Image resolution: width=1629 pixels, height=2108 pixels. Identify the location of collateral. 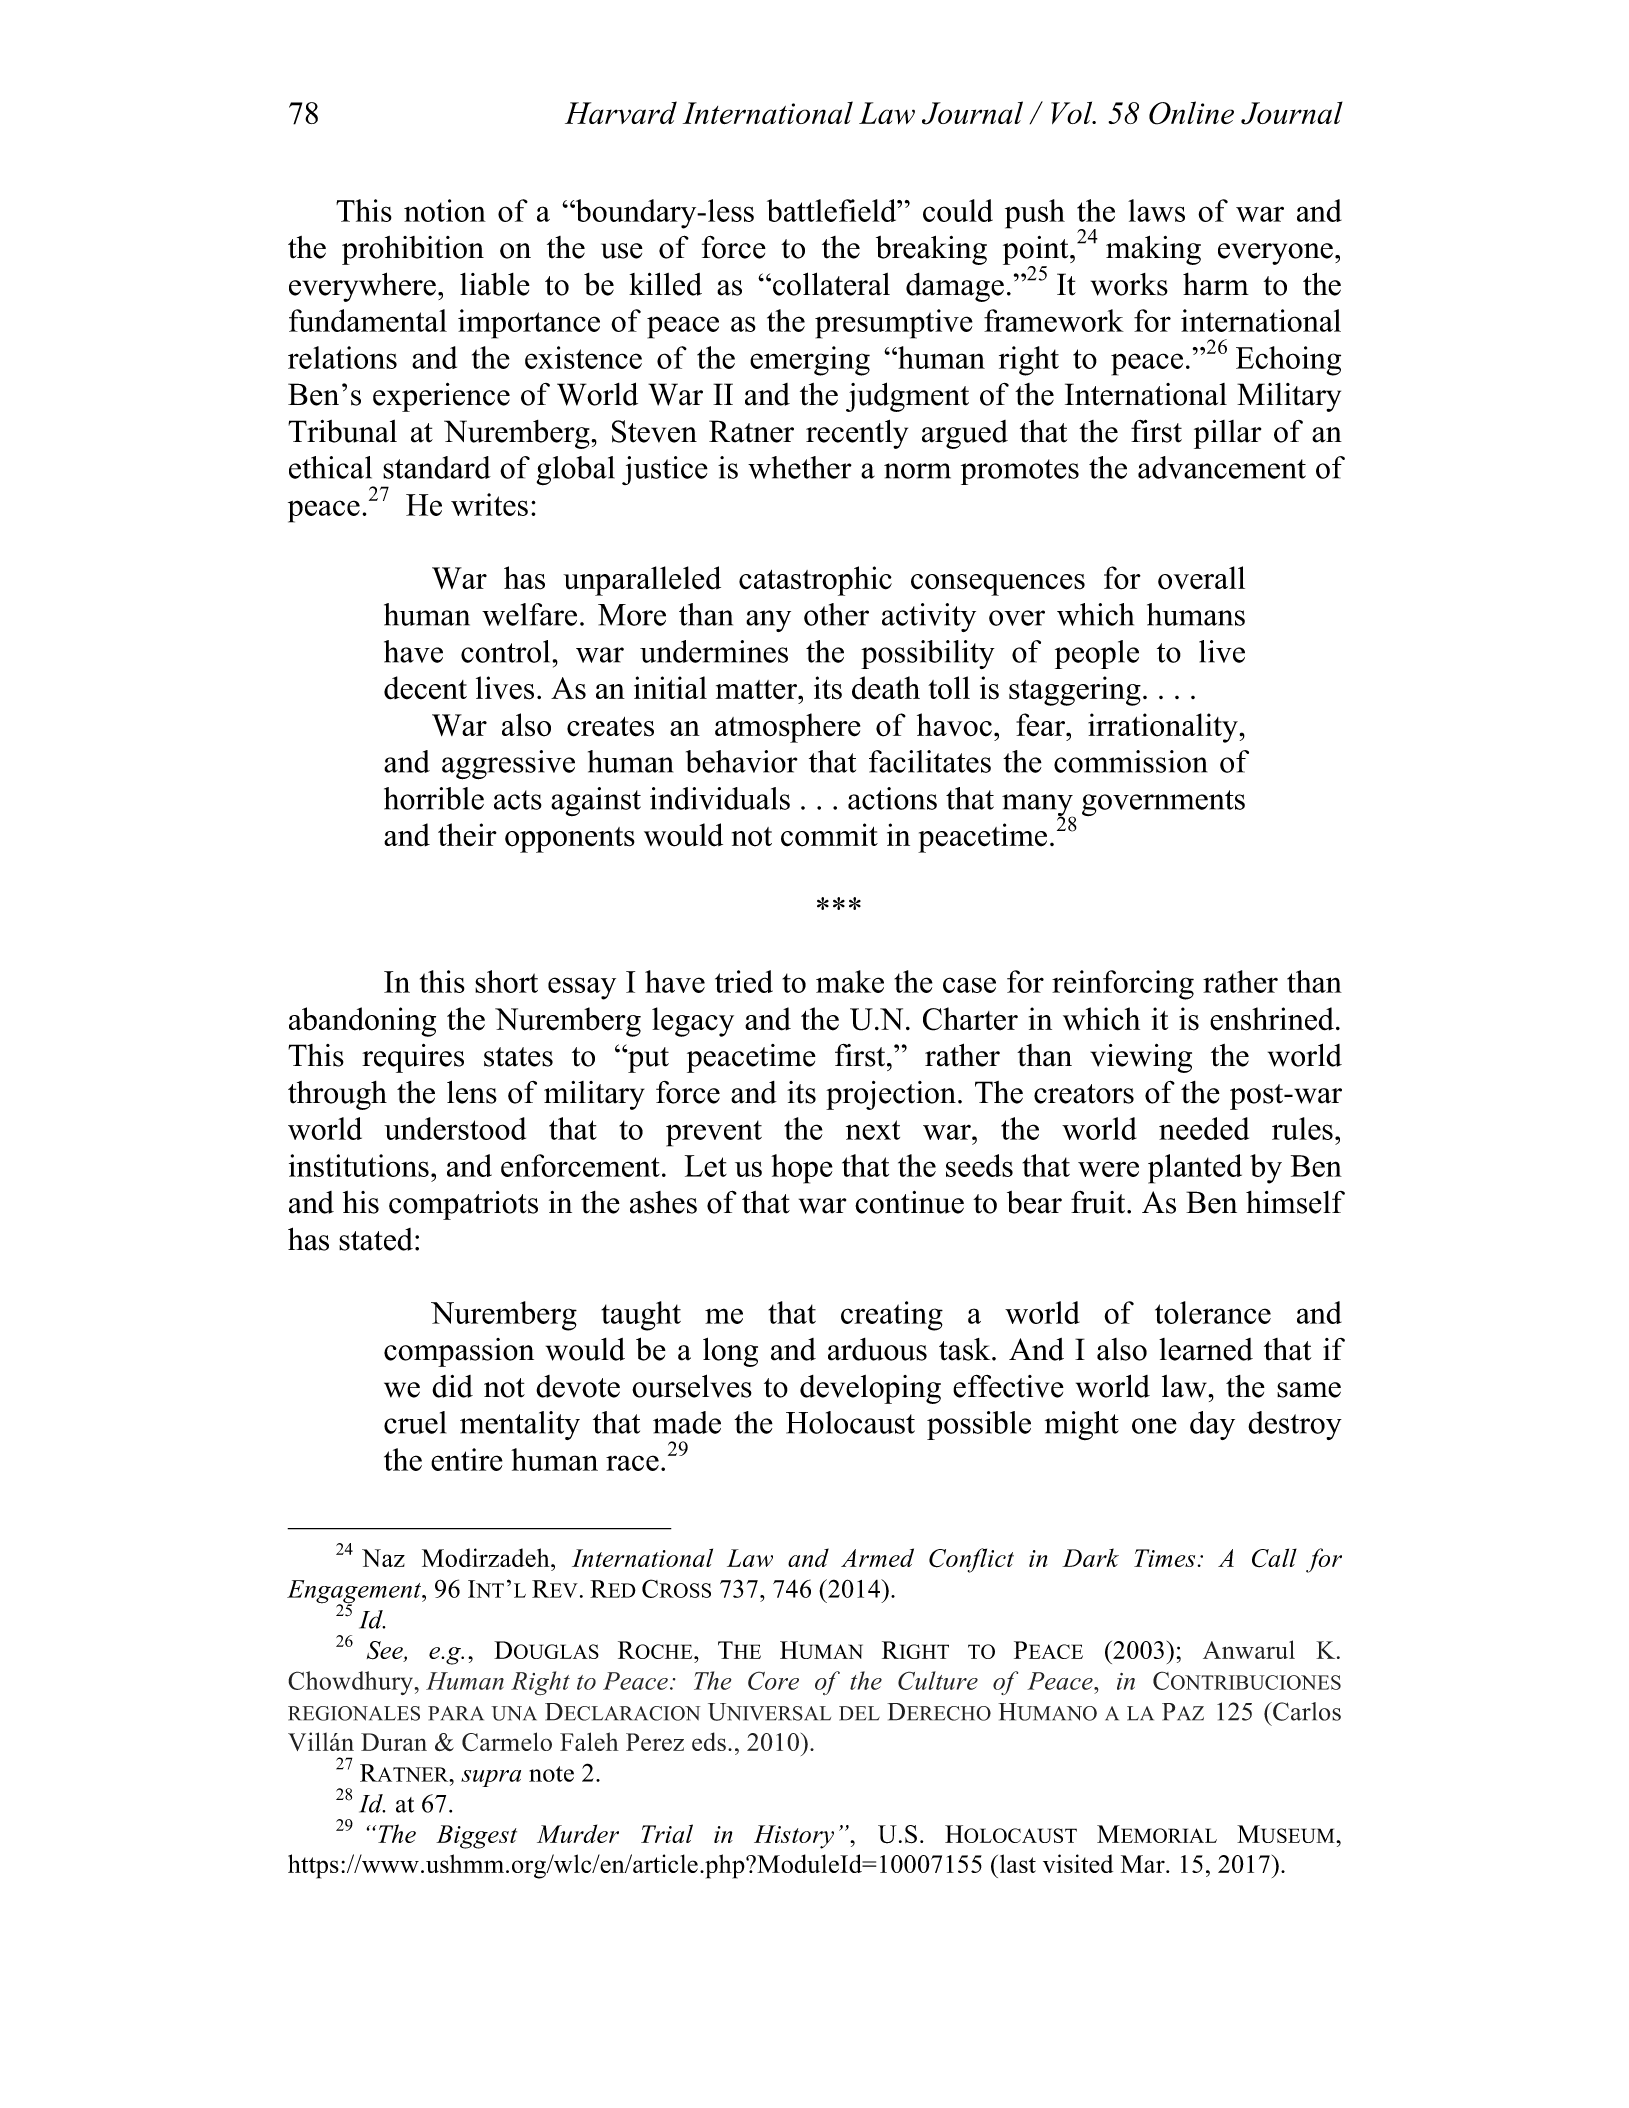
(831, 284).
